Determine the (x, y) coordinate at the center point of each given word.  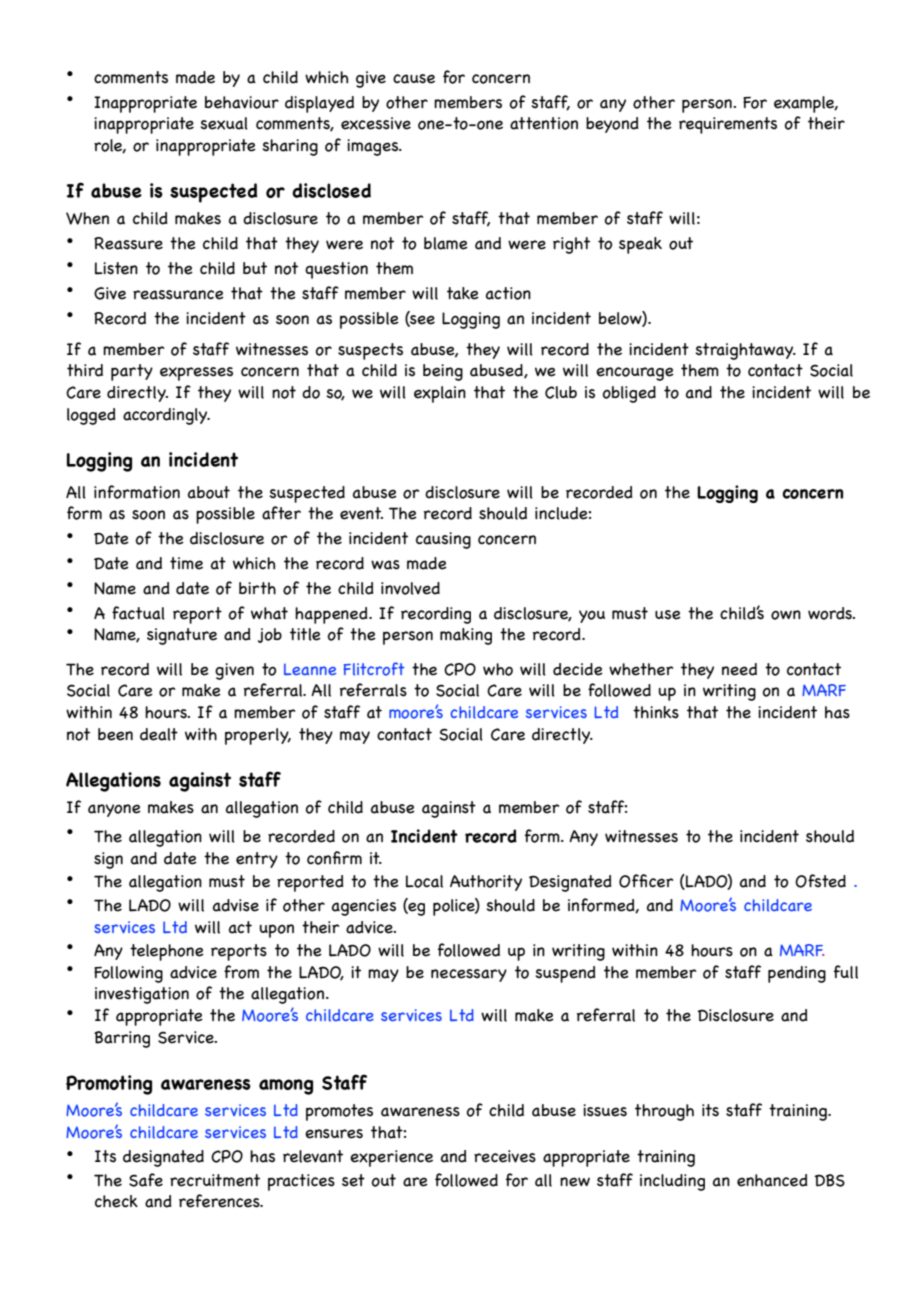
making (466, 636)
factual (138, 613)
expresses (196, 374)
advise (236, 905)
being (443, 372)
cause (414, 79)
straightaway (745, 351)
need (739, 669)
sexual (224, 123)
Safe (146, 1180)
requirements (728, 125)
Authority (486, 883)
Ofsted (820, 881)
